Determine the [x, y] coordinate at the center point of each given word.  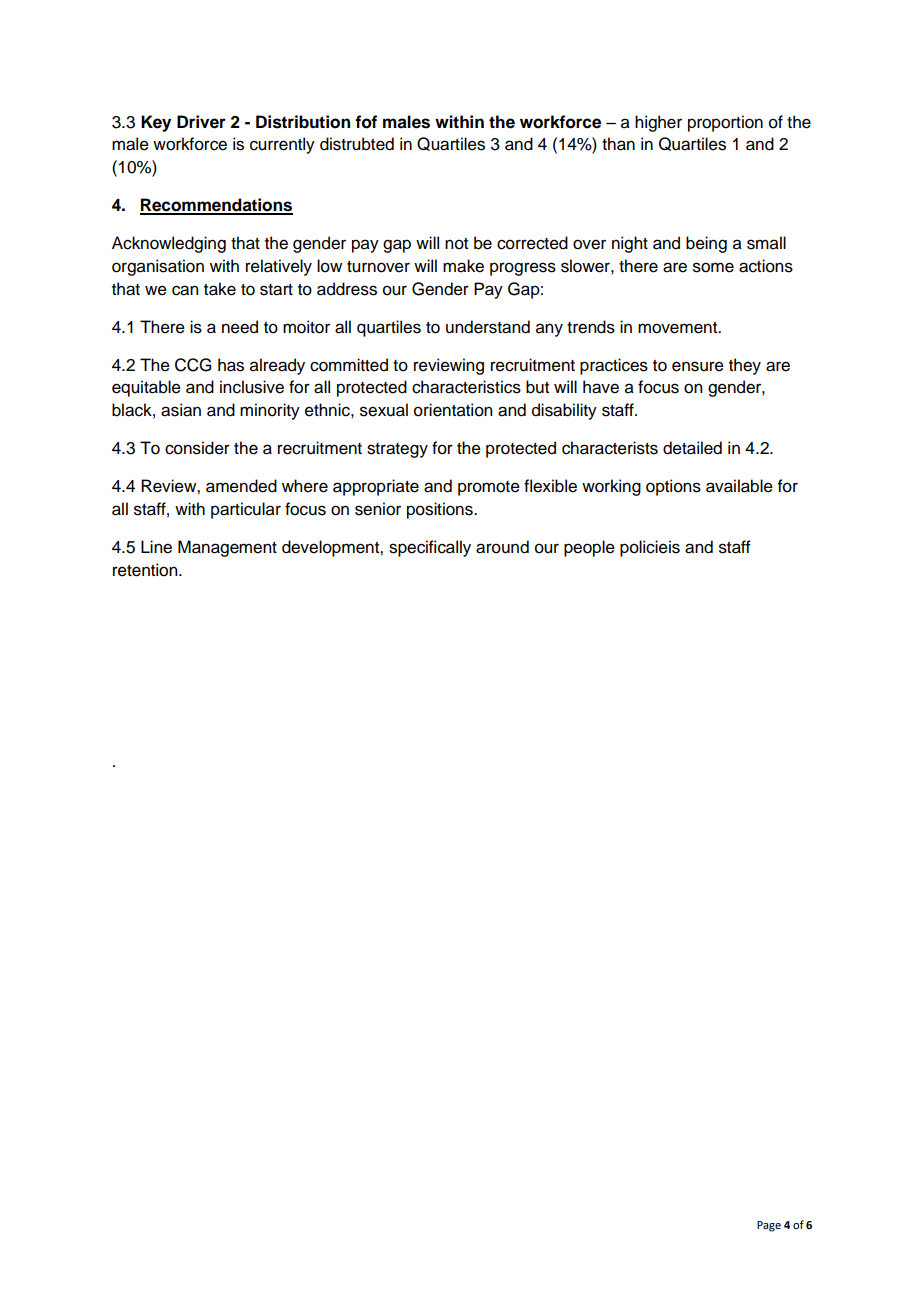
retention [146, 570]
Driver [201, 122]
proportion [725, 123]
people [589, 548]
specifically [430, 548]
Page [769, 1226]
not [456, 244]
